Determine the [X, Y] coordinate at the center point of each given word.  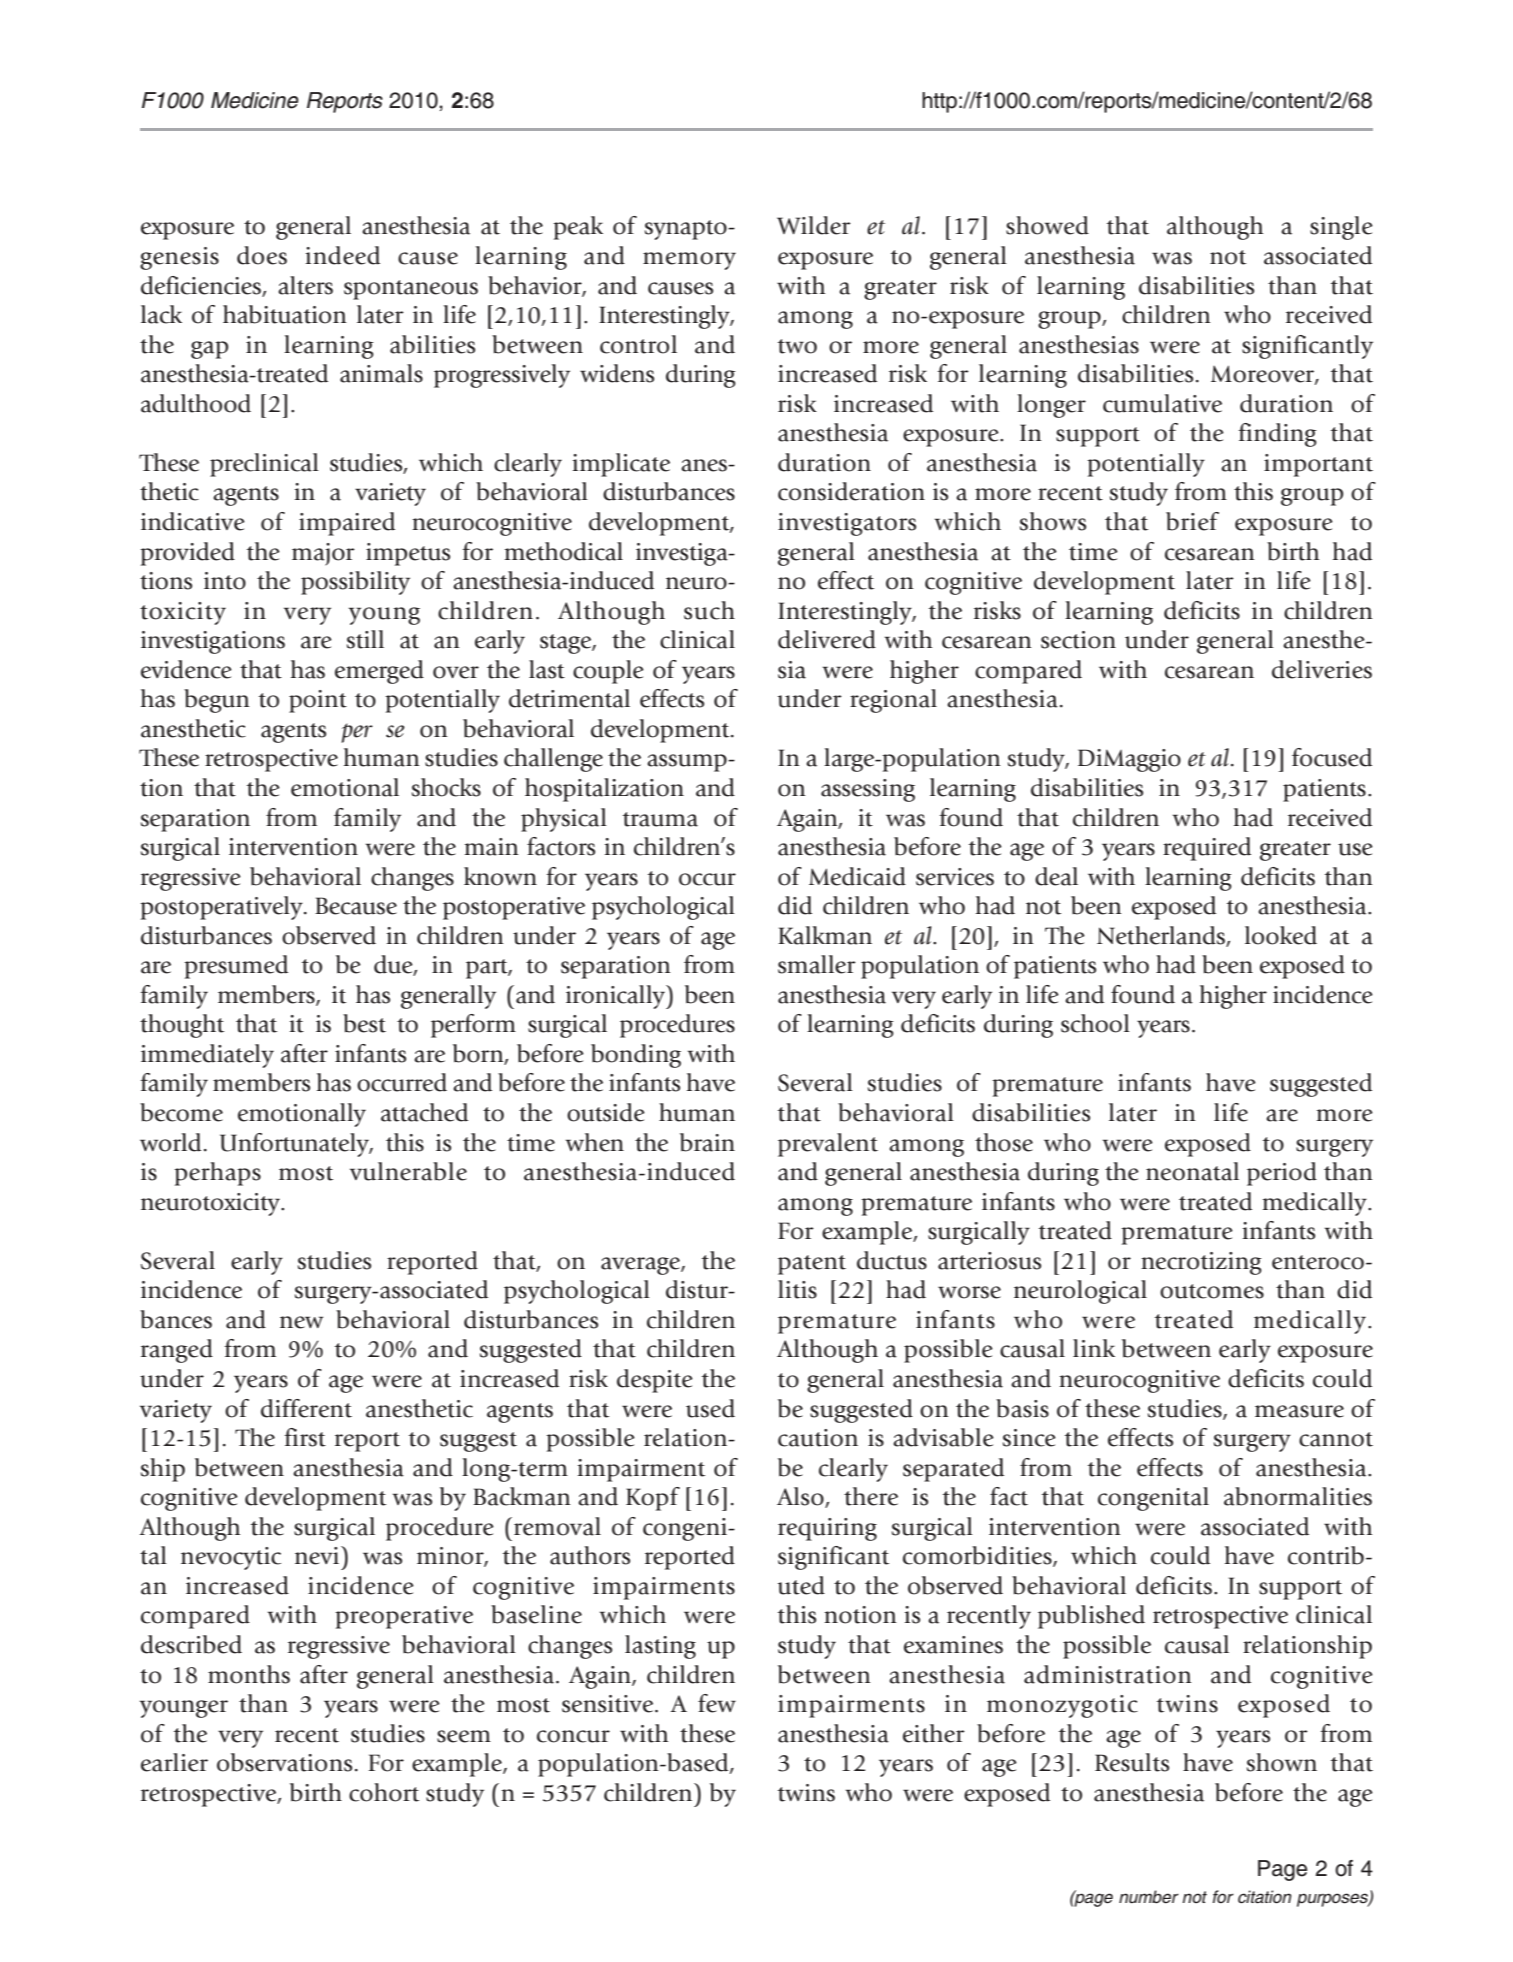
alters [305, 285]
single [1341, 228]
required [1207, 849]
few [717, 1703]
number [1149, 1897]
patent [812, 1265]
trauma [660, 819]
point [318, 701]
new [301, 1322]
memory [689, 261]
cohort [384, 1792]
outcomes [1212, 1291]
